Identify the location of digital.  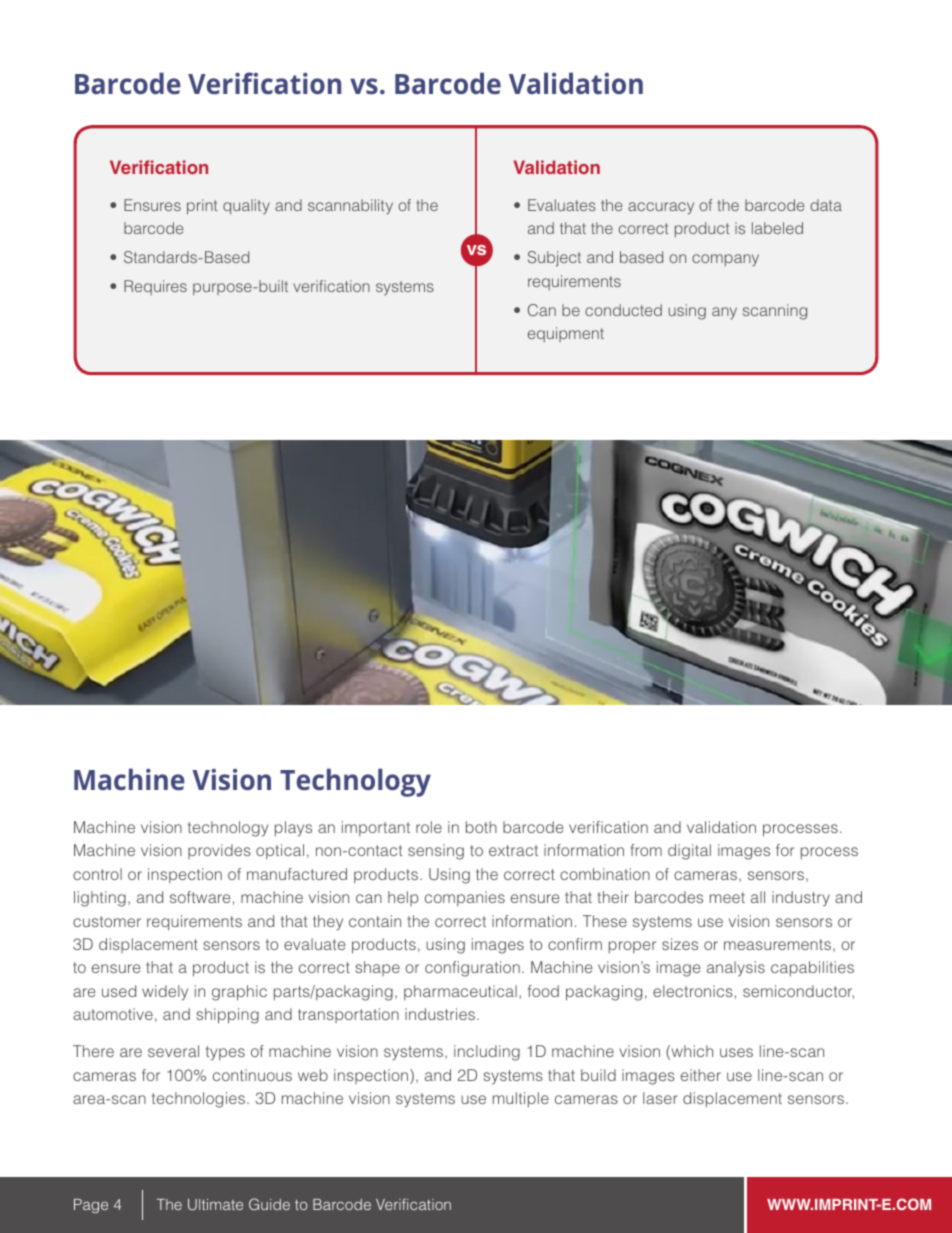
(689, 852).
